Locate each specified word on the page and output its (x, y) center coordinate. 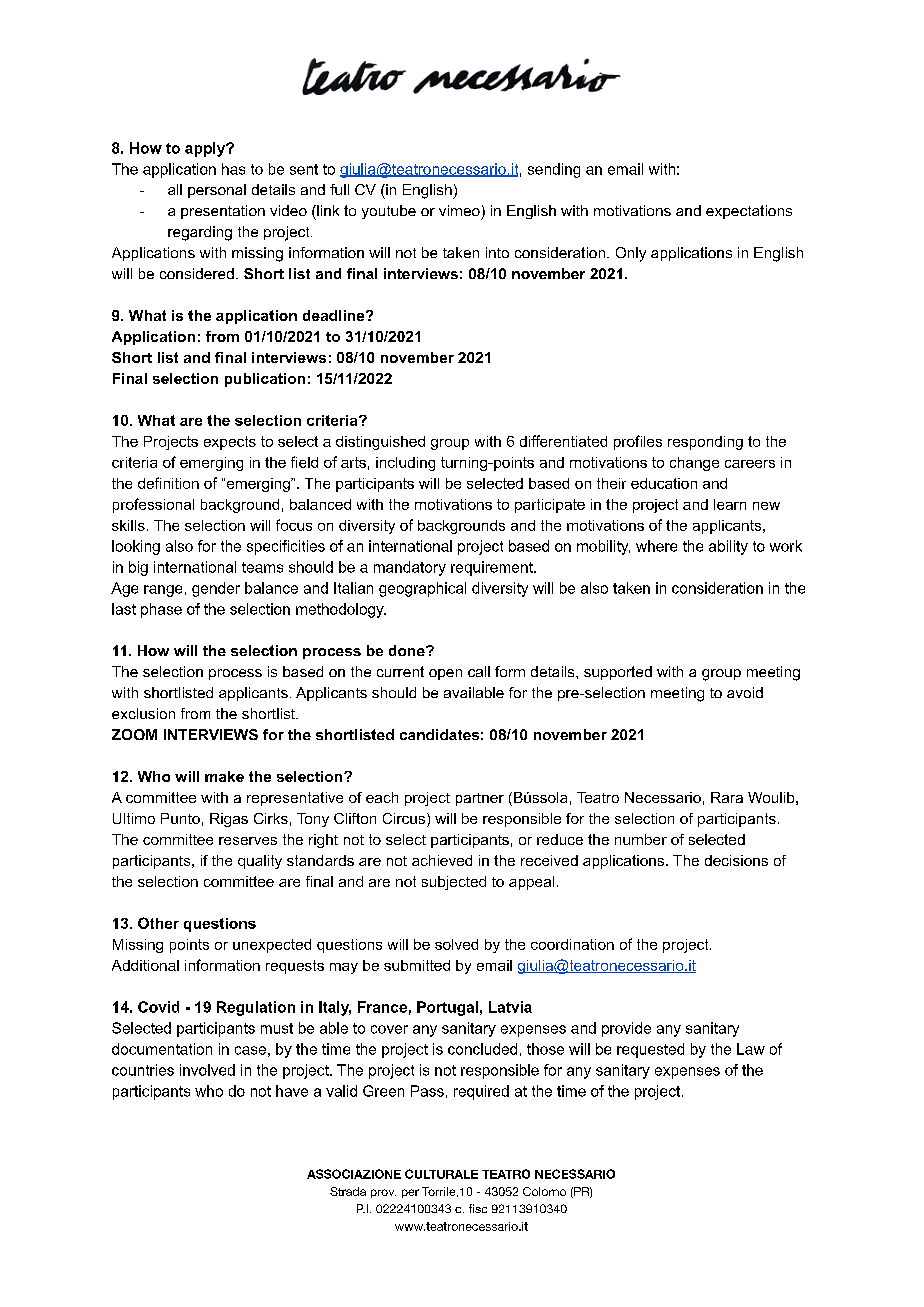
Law (751, 1049)
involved (207, 1070)
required (481, 1092)
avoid (745, 692)
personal (217, 191)
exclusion (143, 713)
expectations (749, 212)
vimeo (459, 210)
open (445, 674)
